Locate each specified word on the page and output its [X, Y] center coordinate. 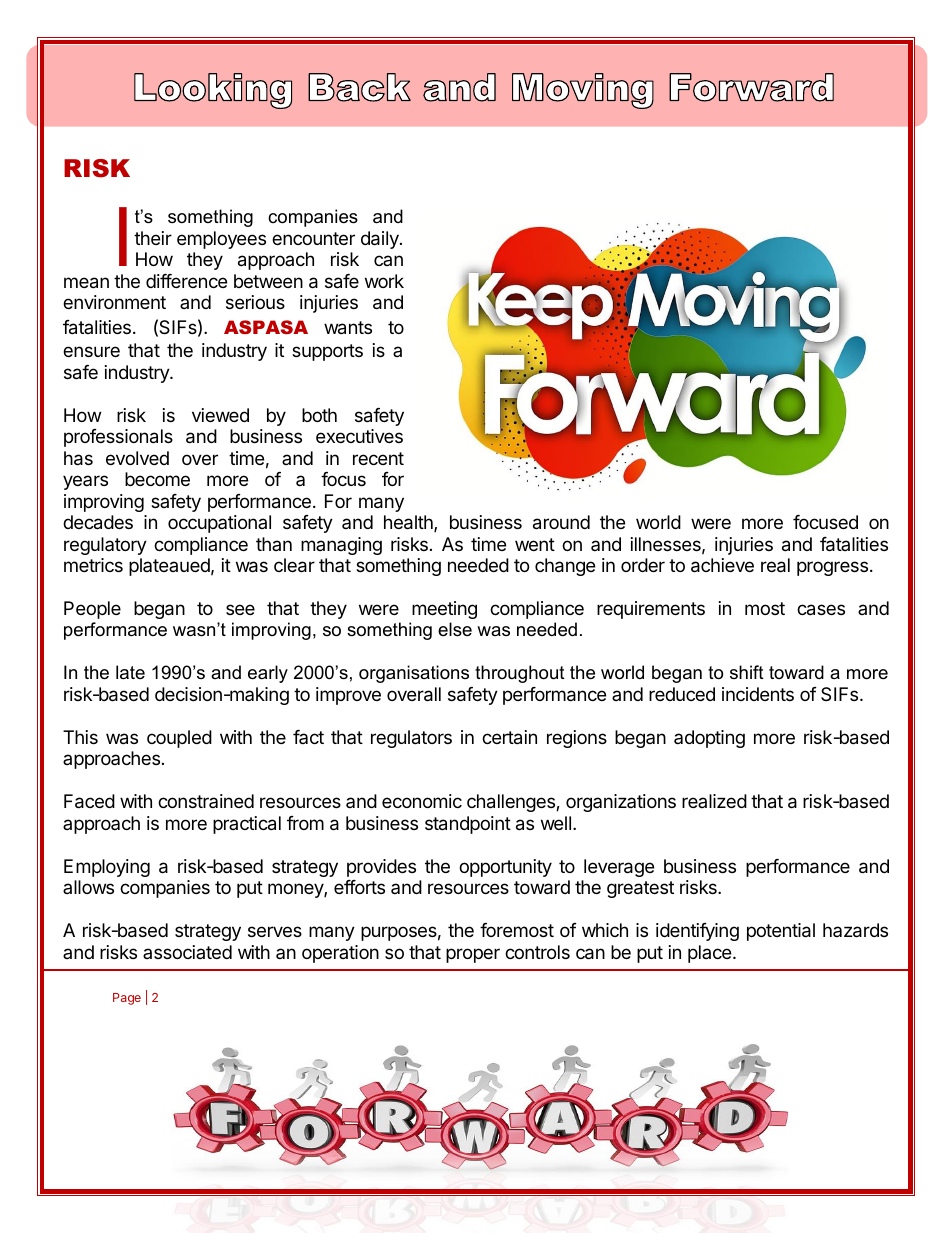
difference [186, 281]
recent [378, 458]
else [455, 629]
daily [381, 240]
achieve [722, 565]
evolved [137, 458]
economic [422, 801]
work [384, 281]
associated [187, 952]
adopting [709, 739]
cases [821, 610]
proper [473, 955]
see [240, 609]
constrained [206, 801]
